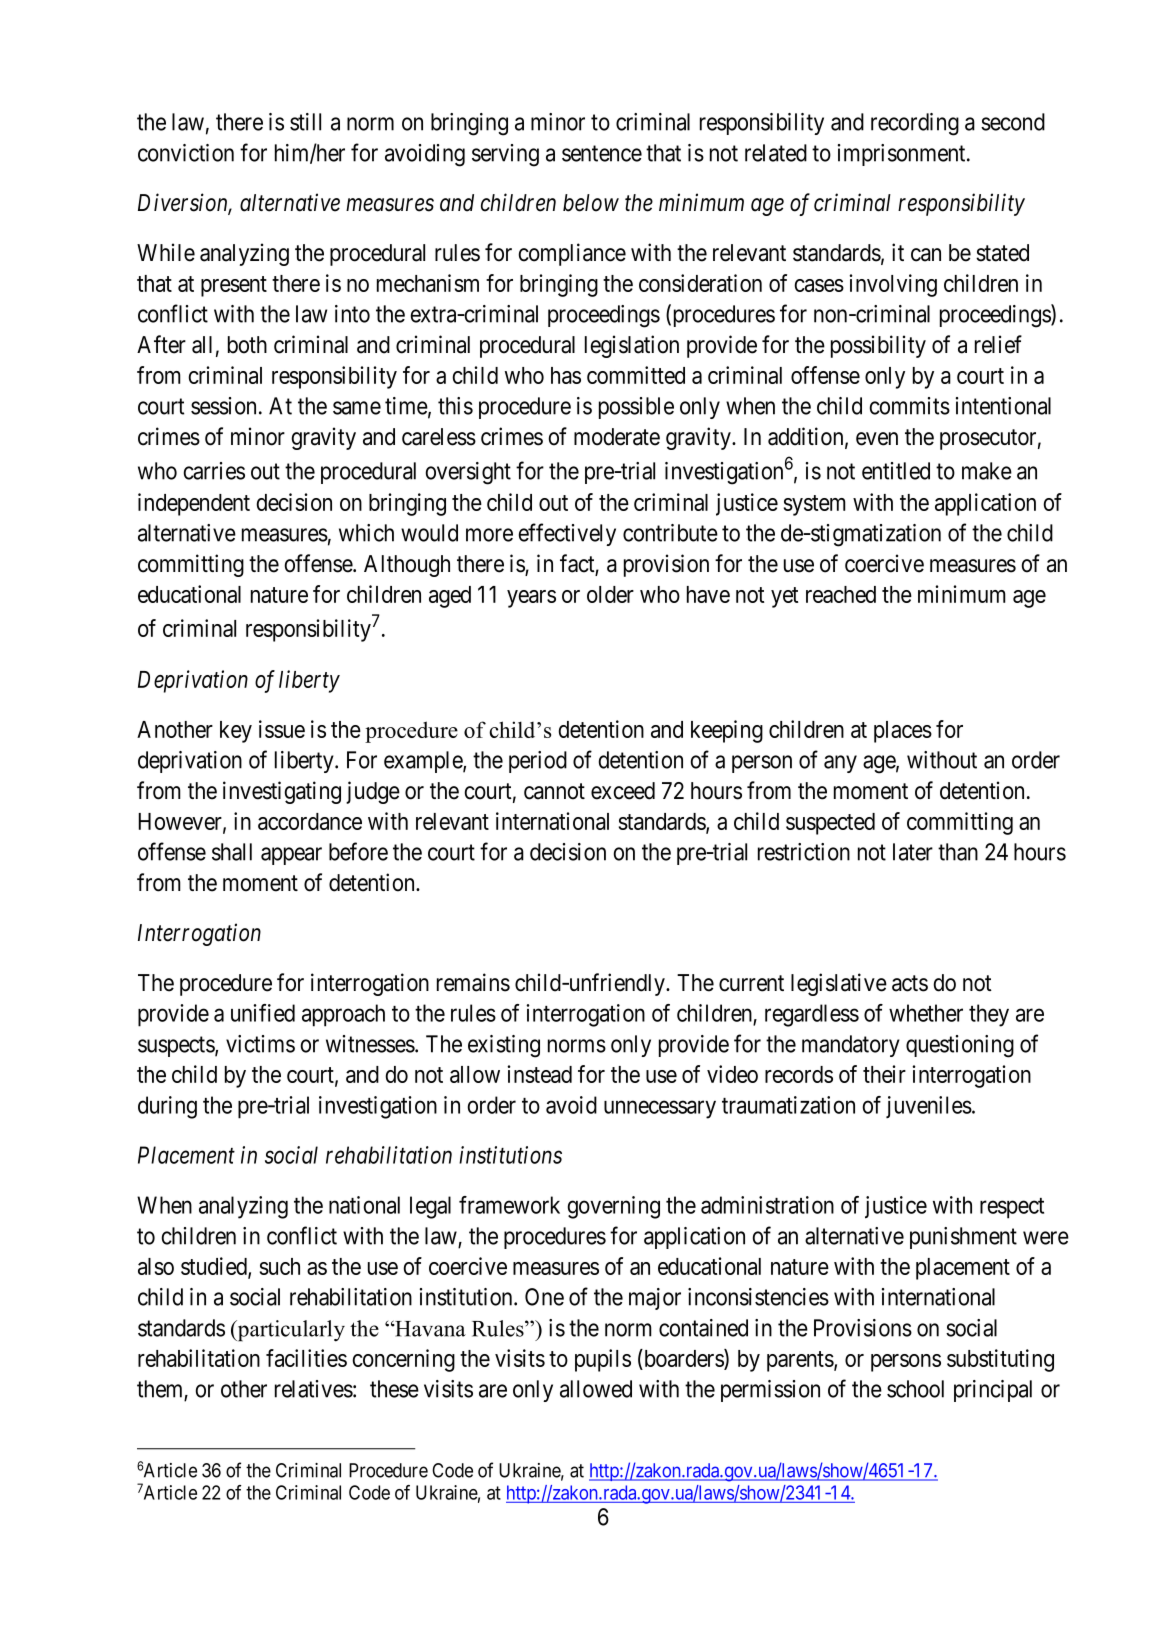  Describe the element at coordinates (910, 983) in the screenshot. I see `acts` at that location.
